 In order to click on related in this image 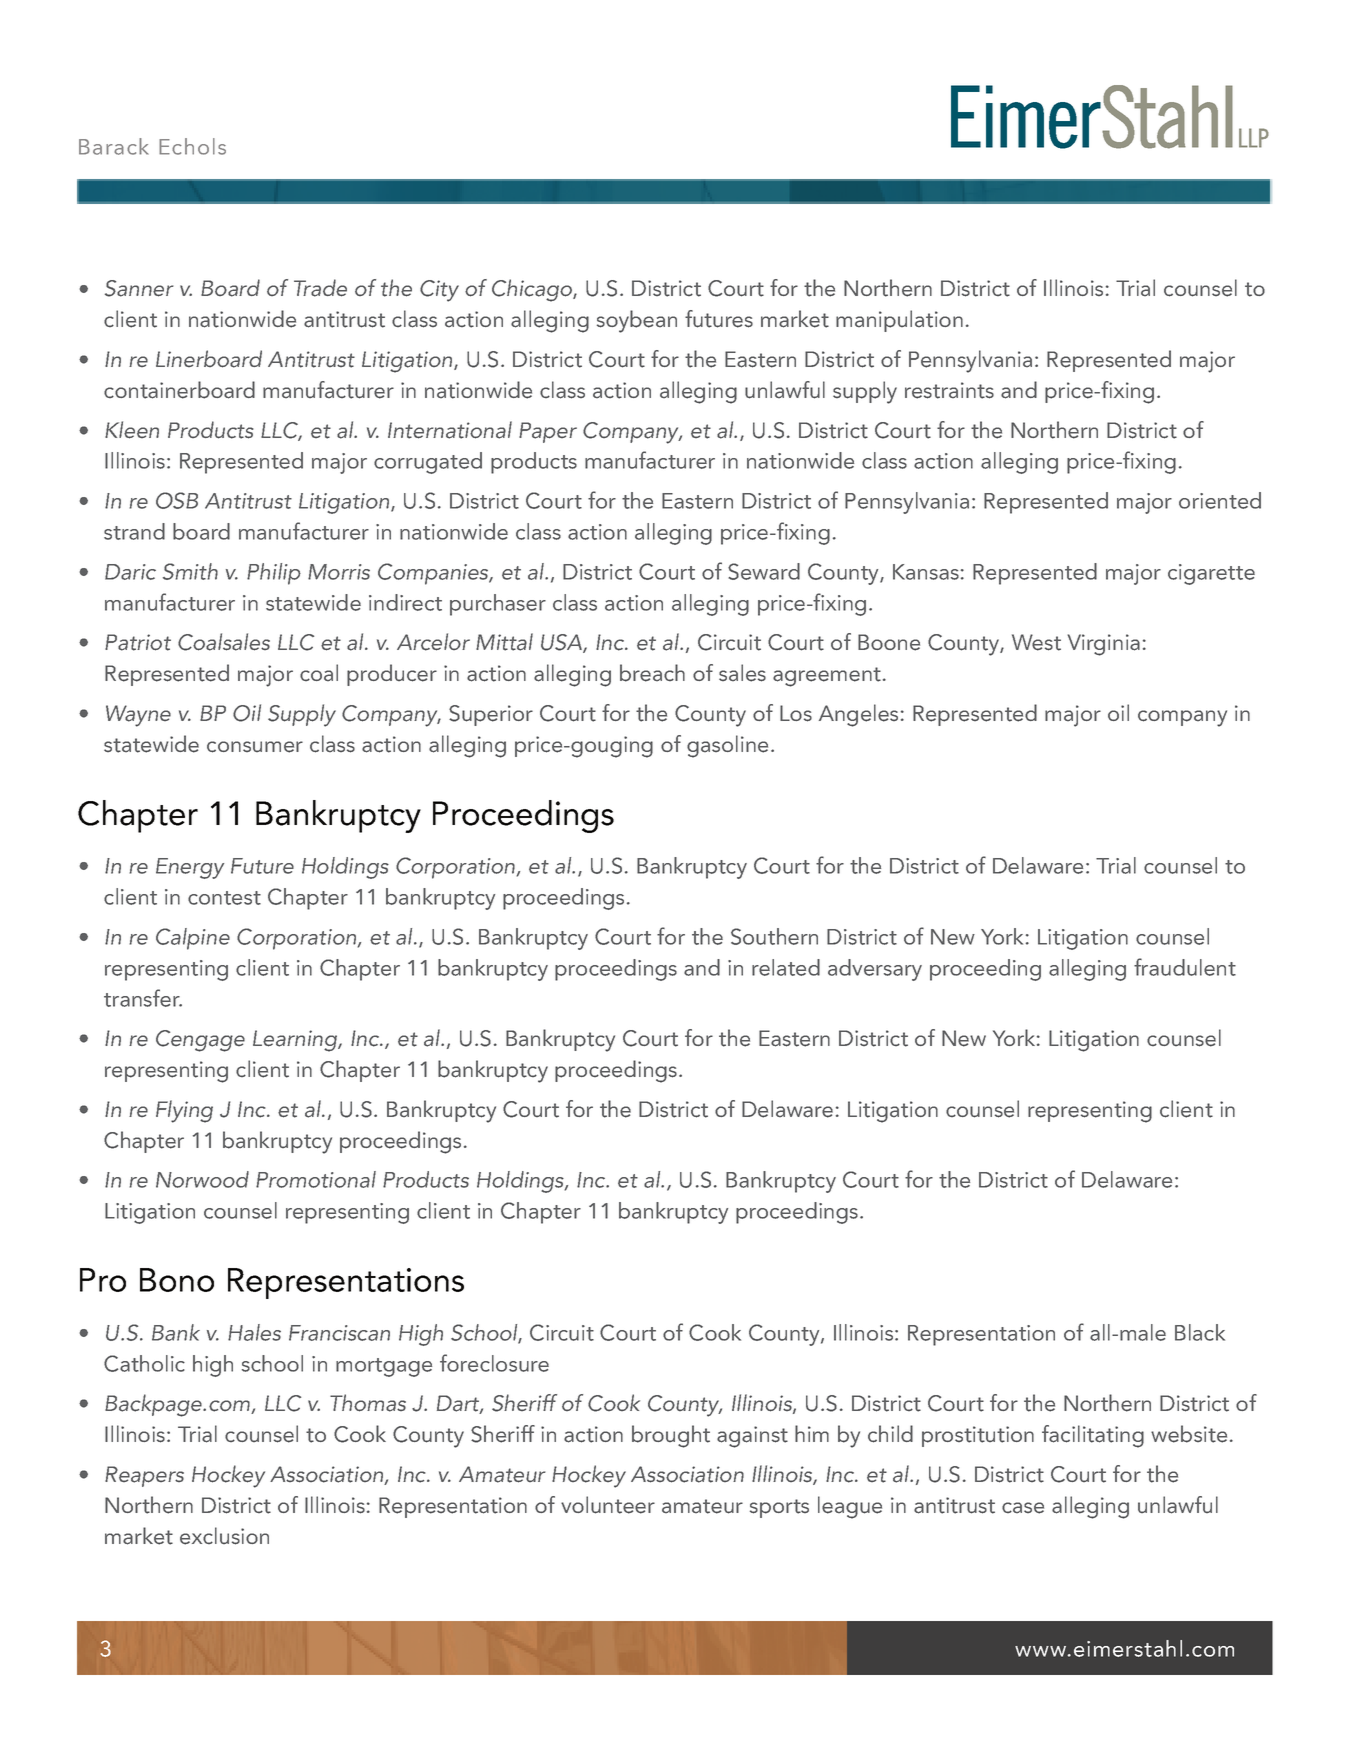, I will do `click(786, 967)`.
